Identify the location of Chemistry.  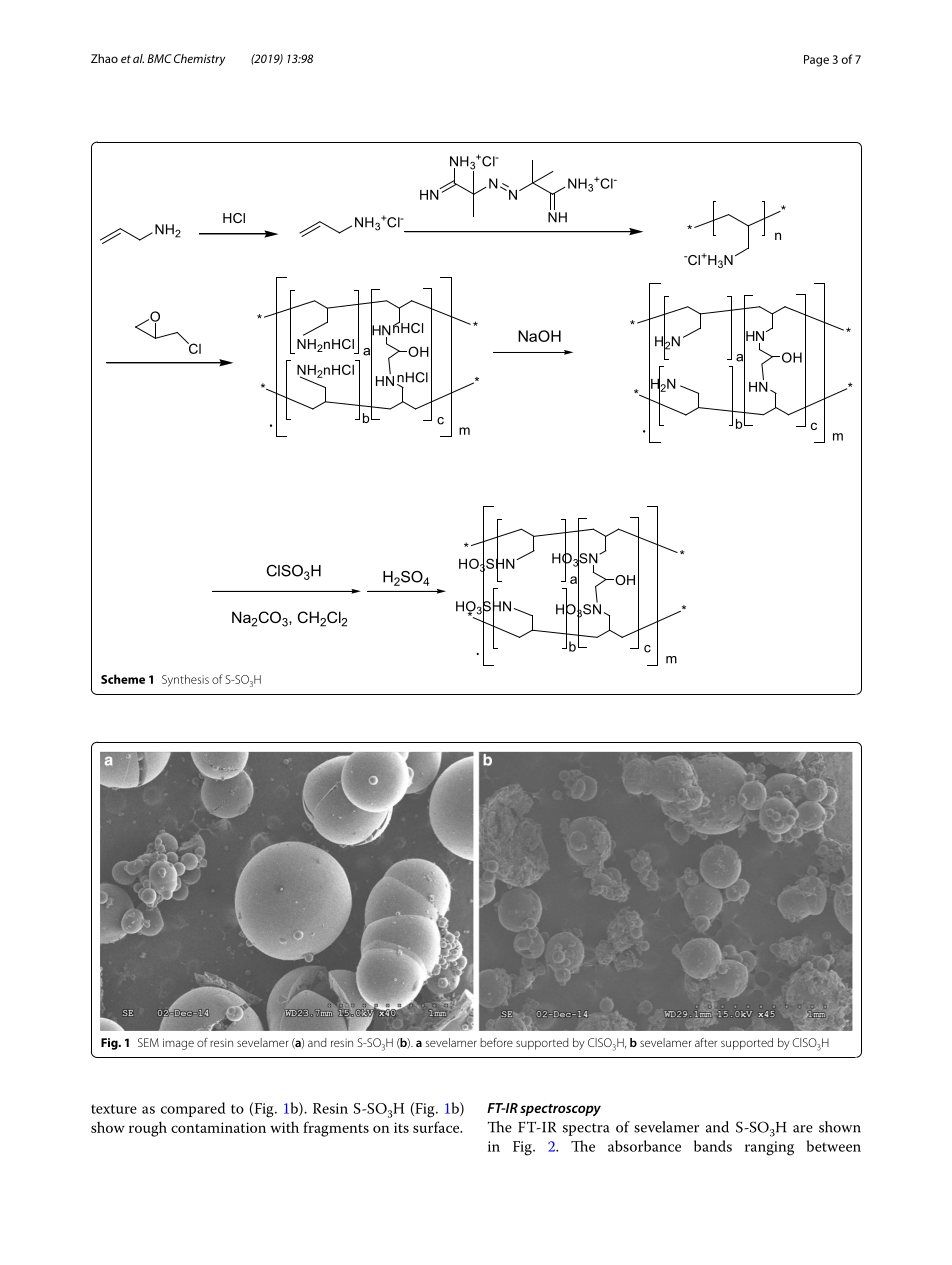
(199, 60).
